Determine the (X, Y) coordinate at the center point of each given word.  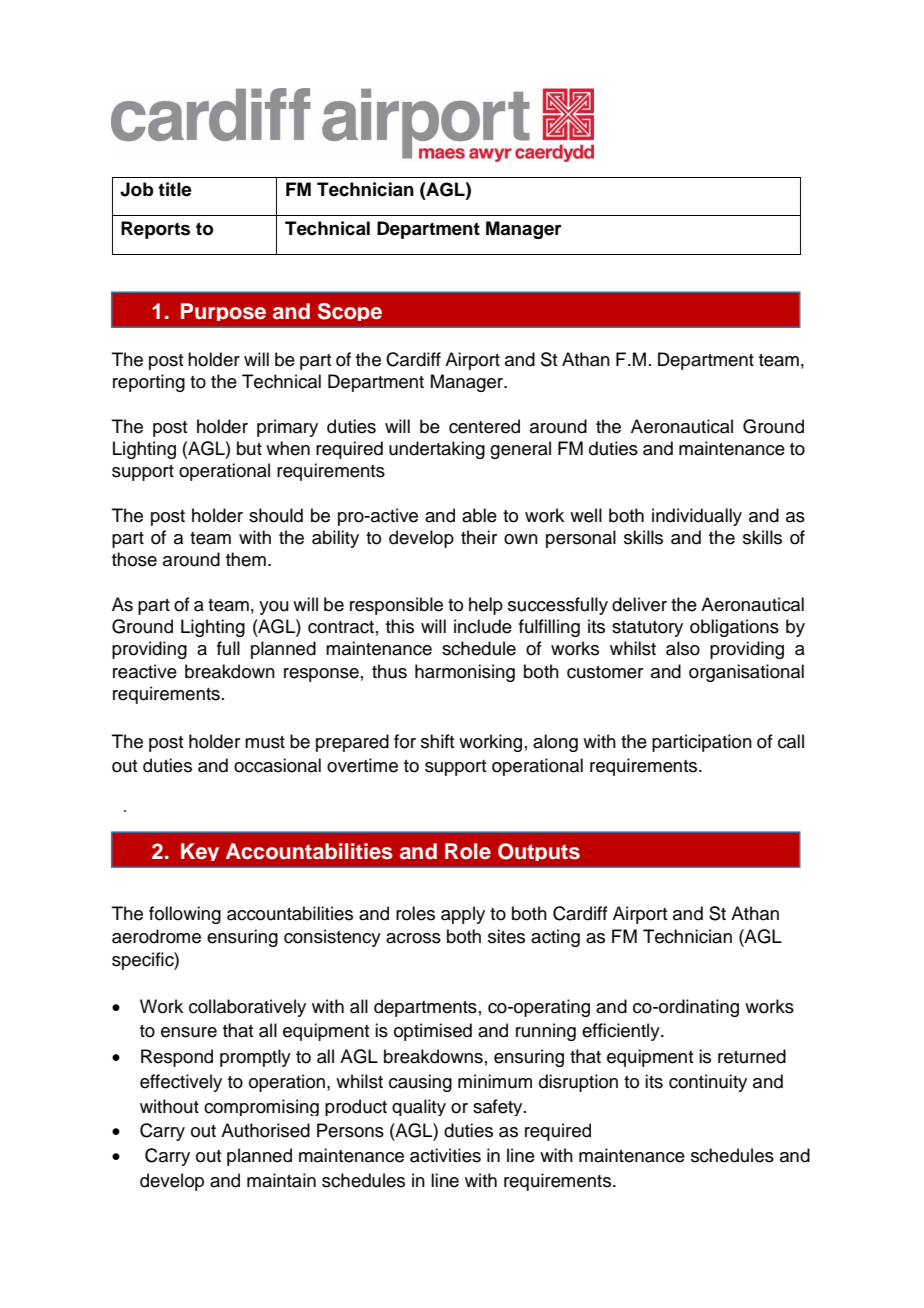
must (265, 742)
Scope (350, 312)
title (175, 189)
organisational (746, 673)
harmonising (465, 673)
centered (484, 426)
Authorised (265, 1130)
